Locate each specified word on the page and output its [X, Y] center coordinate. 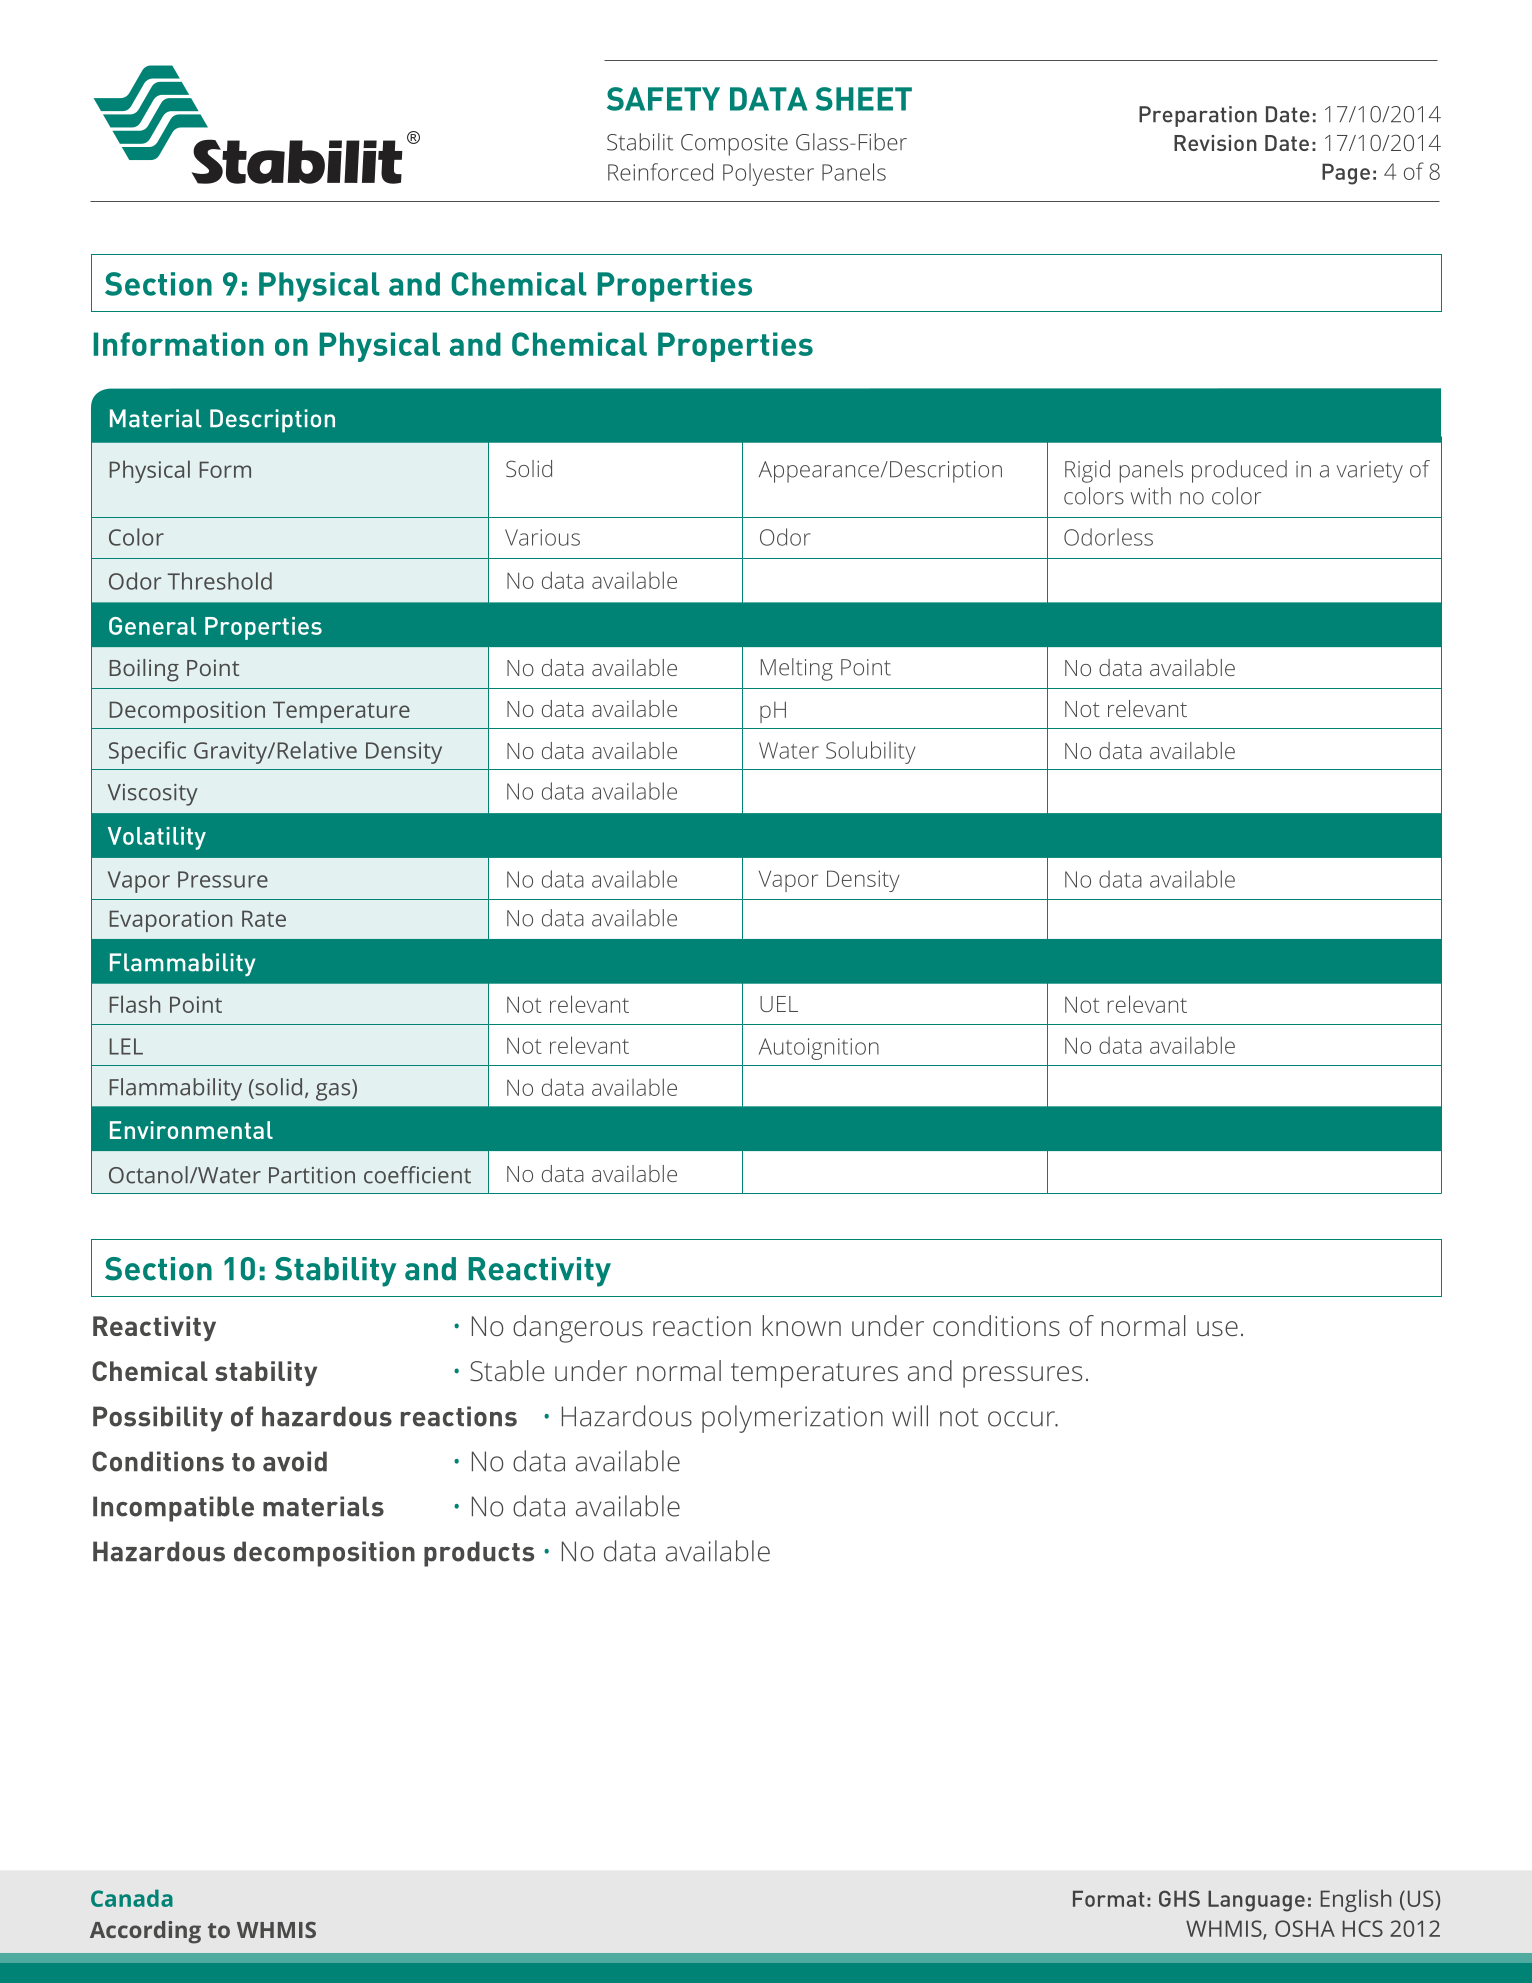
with [1151, 496]
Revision [1215, 143]
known [801, 1325]
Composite [734, 145]
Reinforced [660, 172]
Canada [132, 1898]
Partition [312, 1175]
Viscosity [153, 795]
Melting [797, 669]
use [1217, 1328]
